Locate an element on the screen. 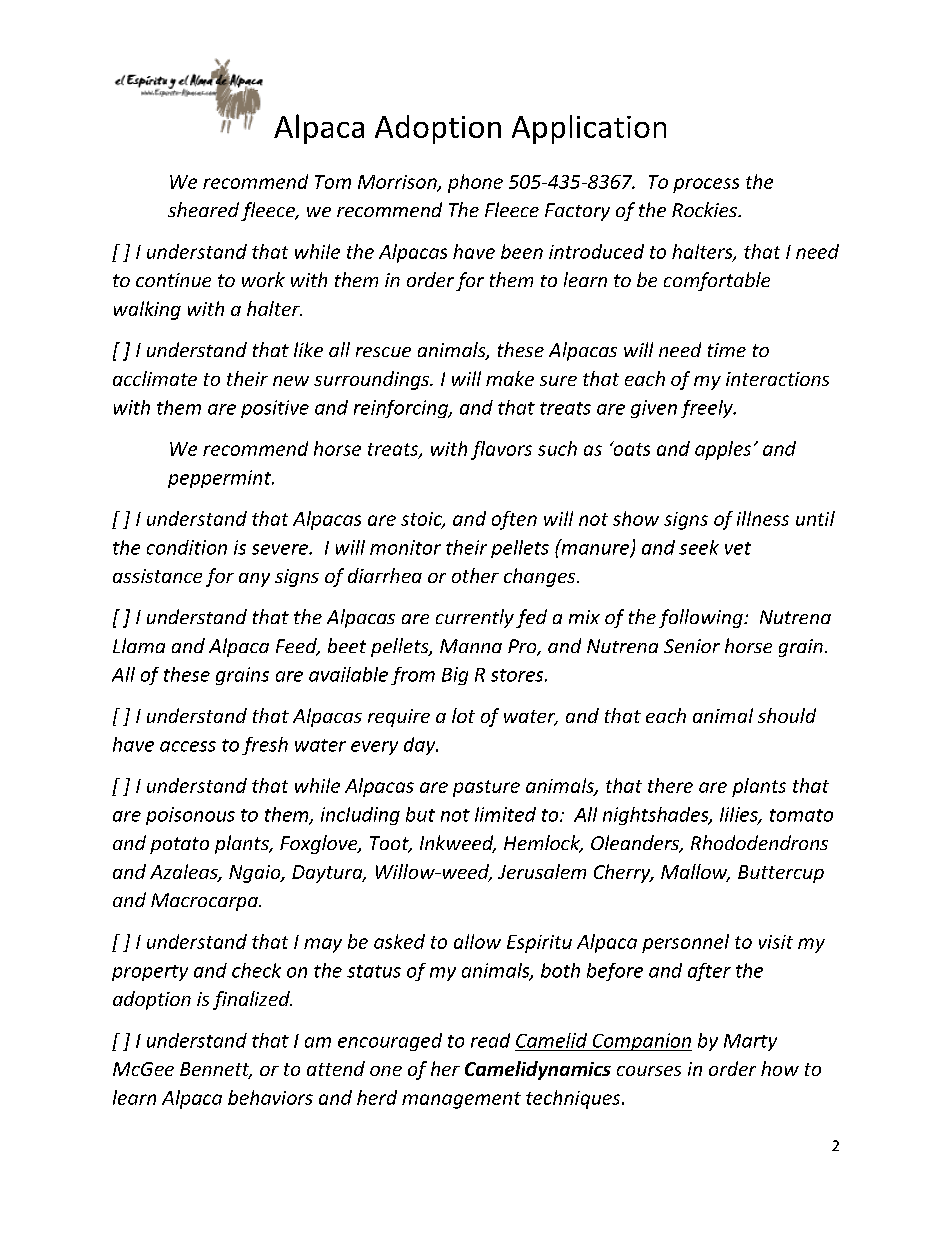 The width and height of the screenshot is (952, 1233). sheared is located at coordinates (203, 209).
